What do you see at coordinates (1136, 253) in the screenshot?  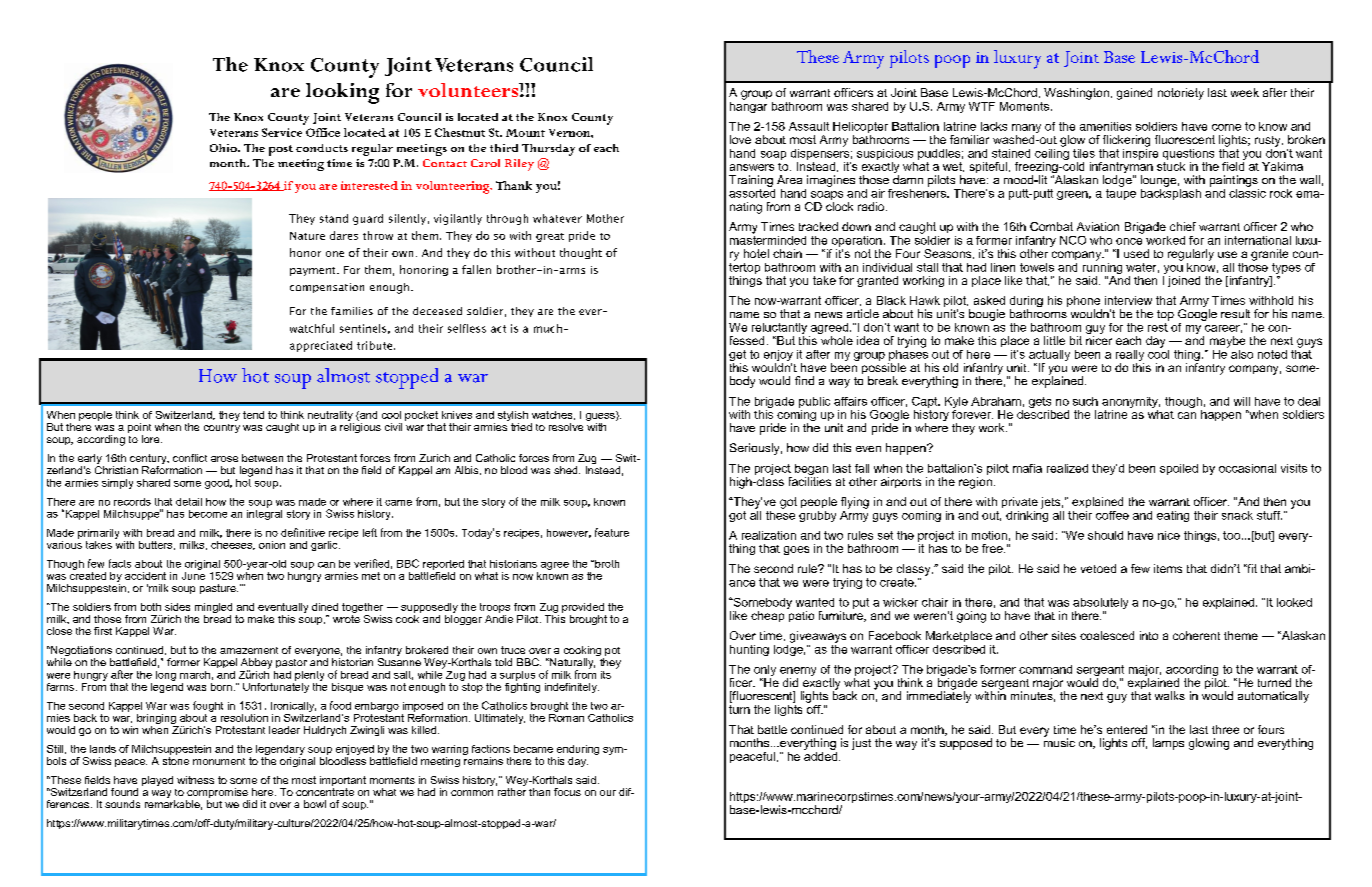 I see `used` at bounding box center [1136, 253].
